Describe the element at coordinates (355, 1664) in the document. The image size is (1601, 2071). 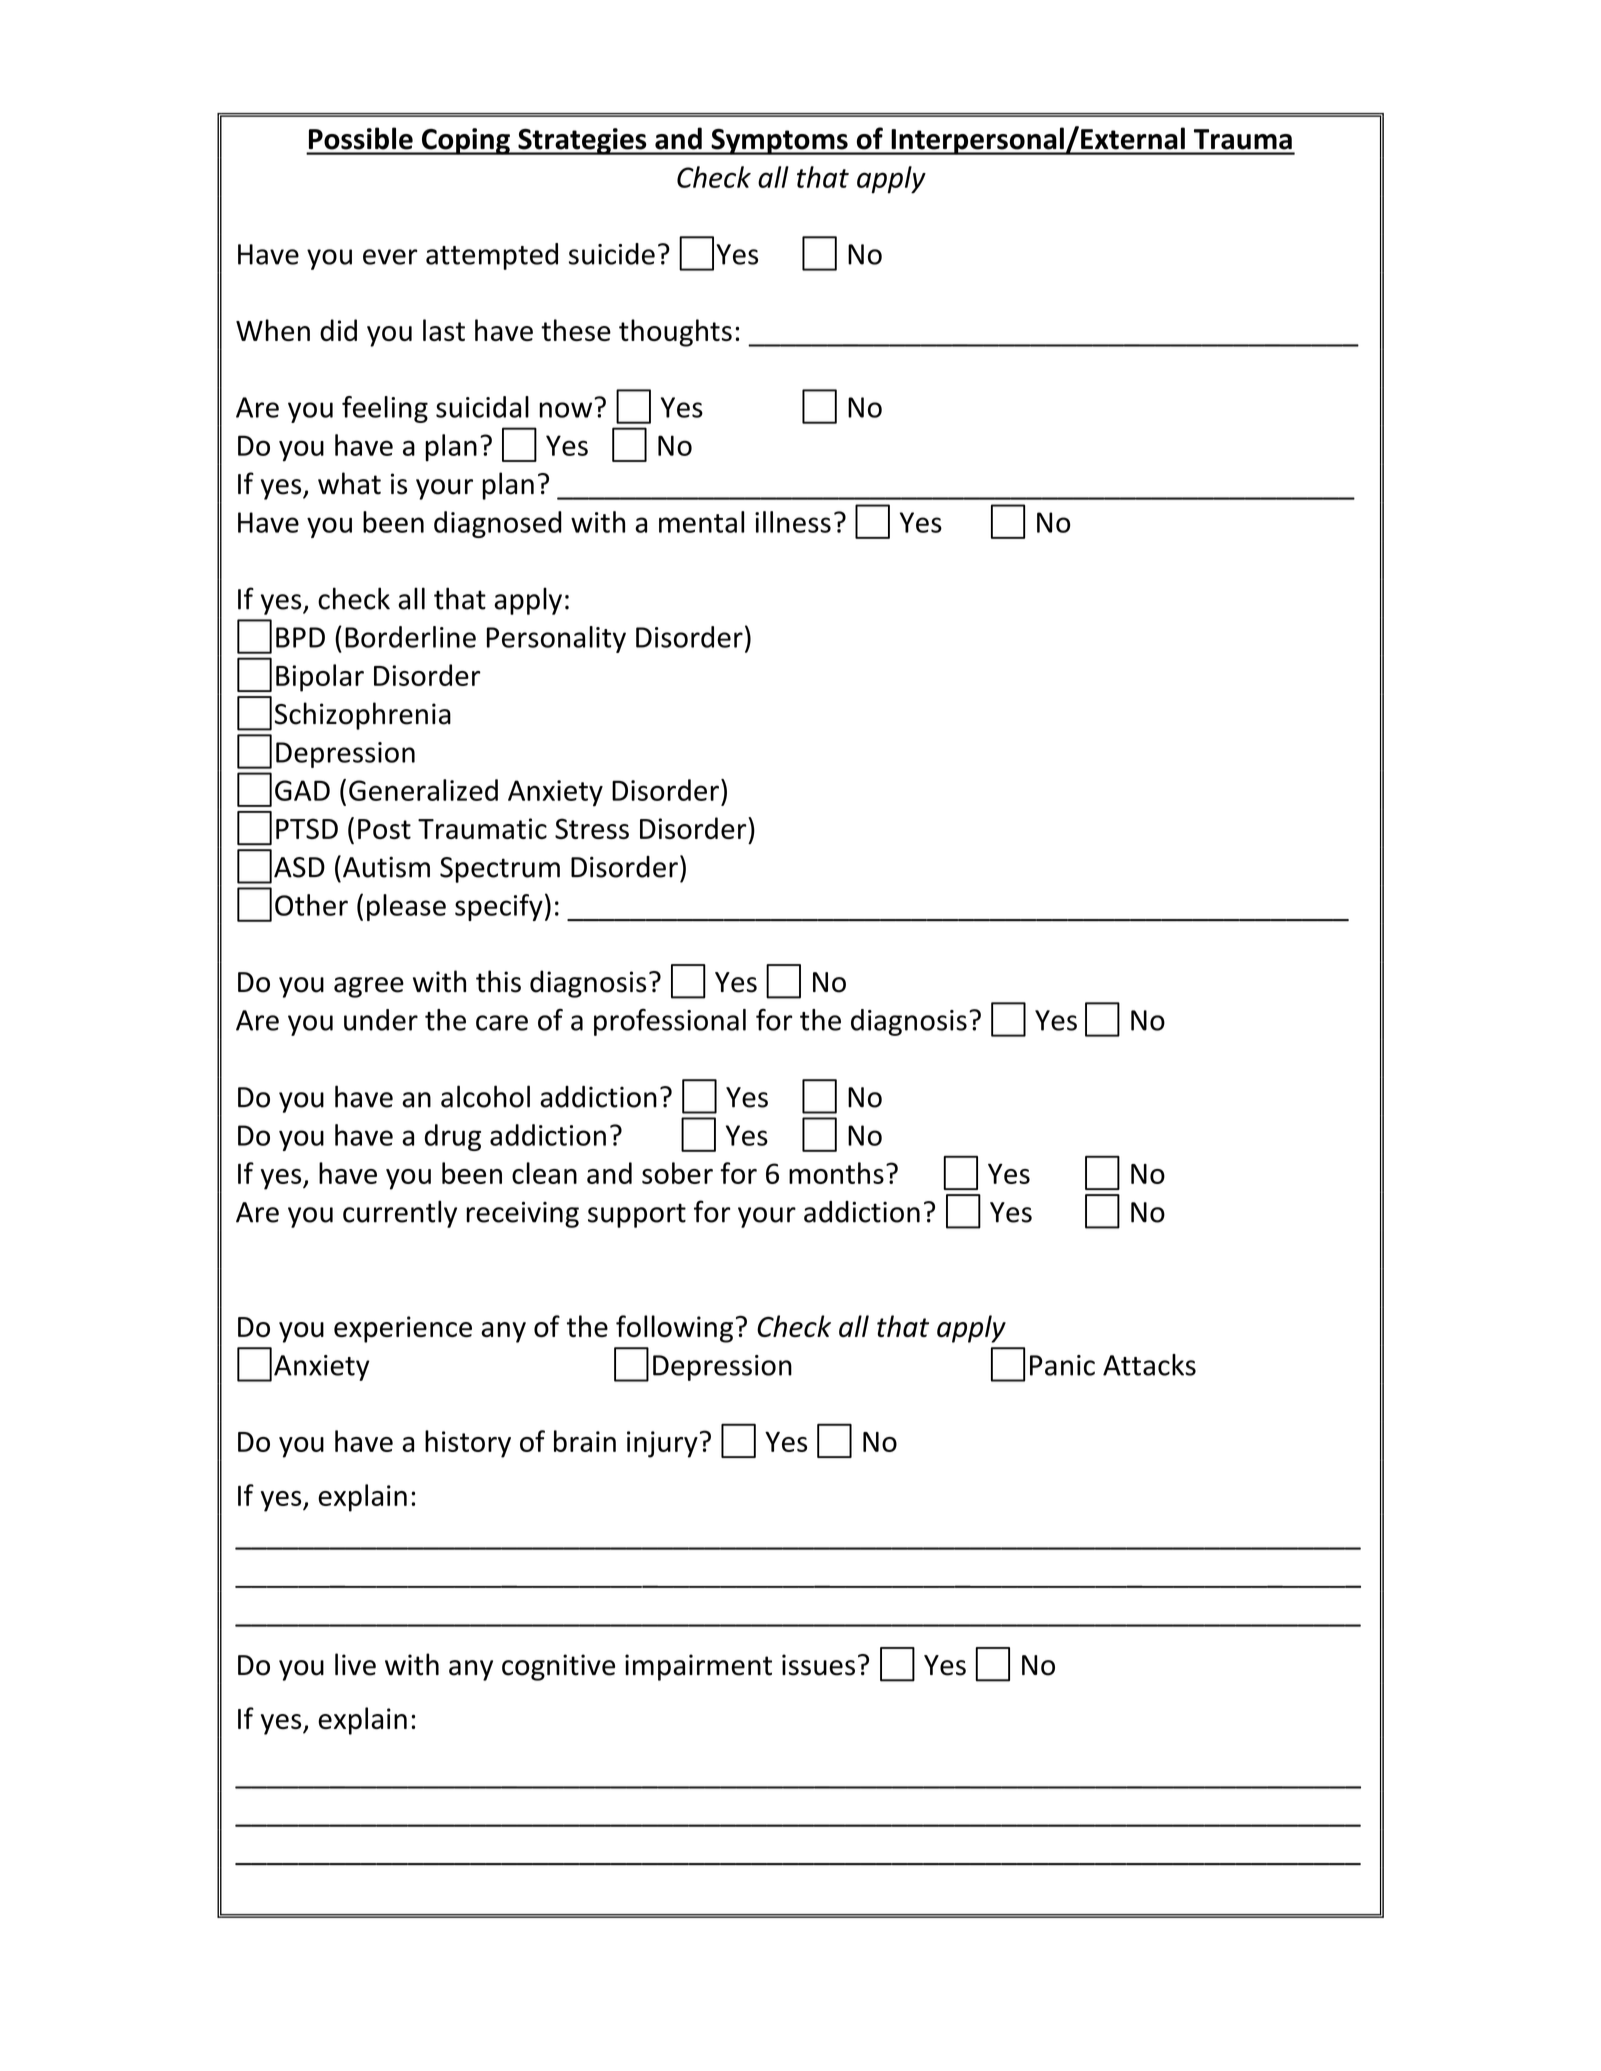
I see `live` at that location.
